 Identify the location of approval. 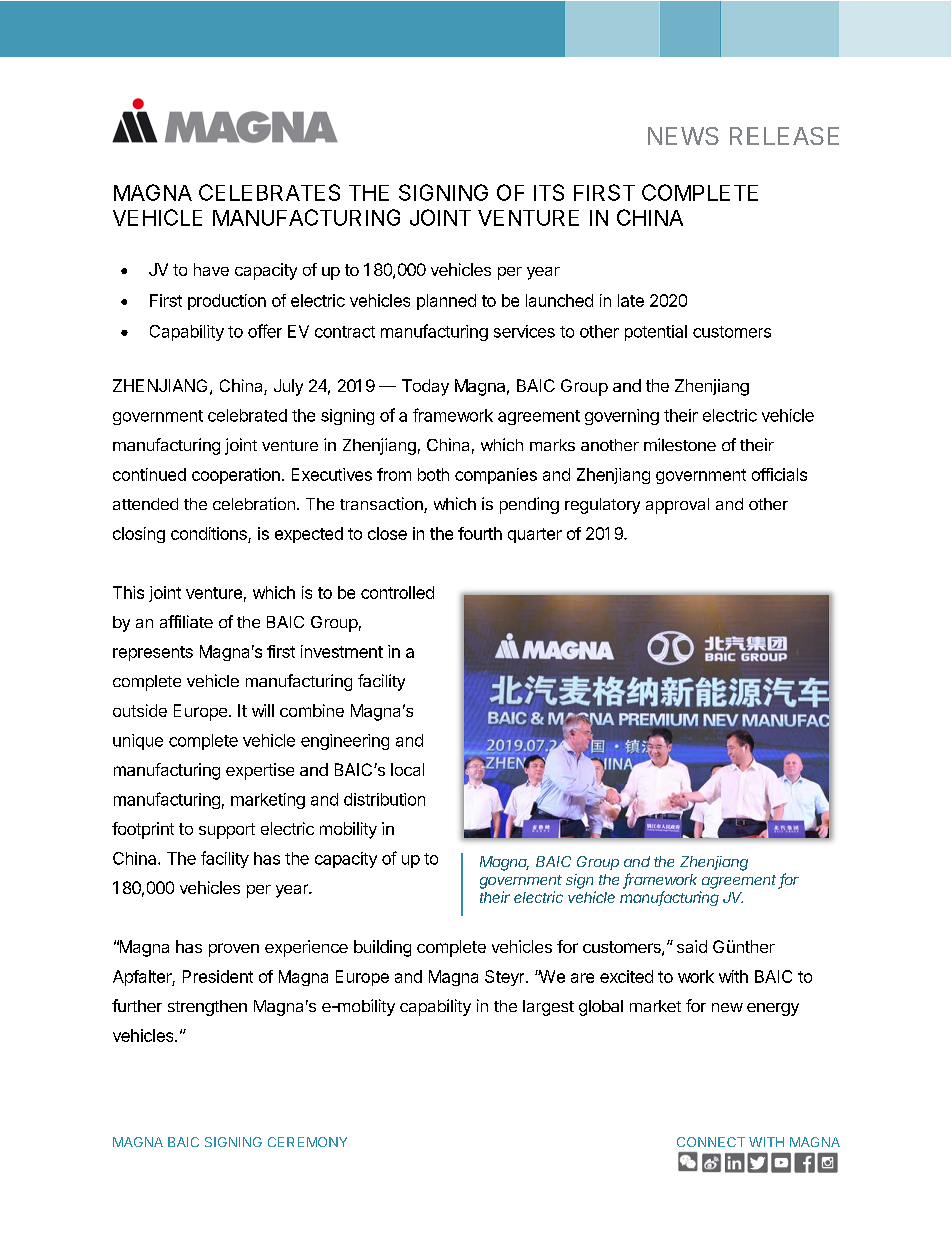
(677, 506).
